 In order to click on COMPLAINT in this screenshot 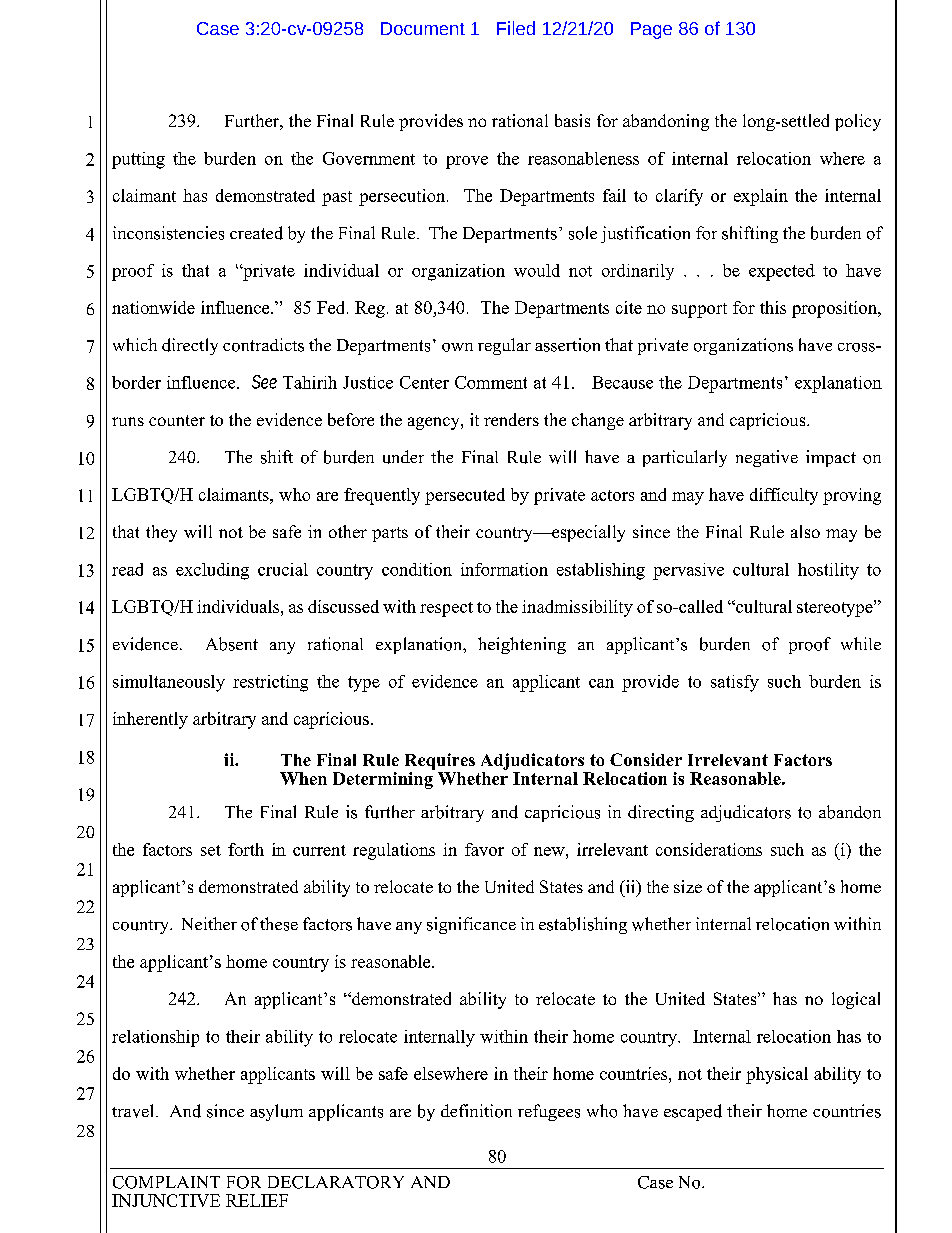, I will do `click(166, 1182)`.
